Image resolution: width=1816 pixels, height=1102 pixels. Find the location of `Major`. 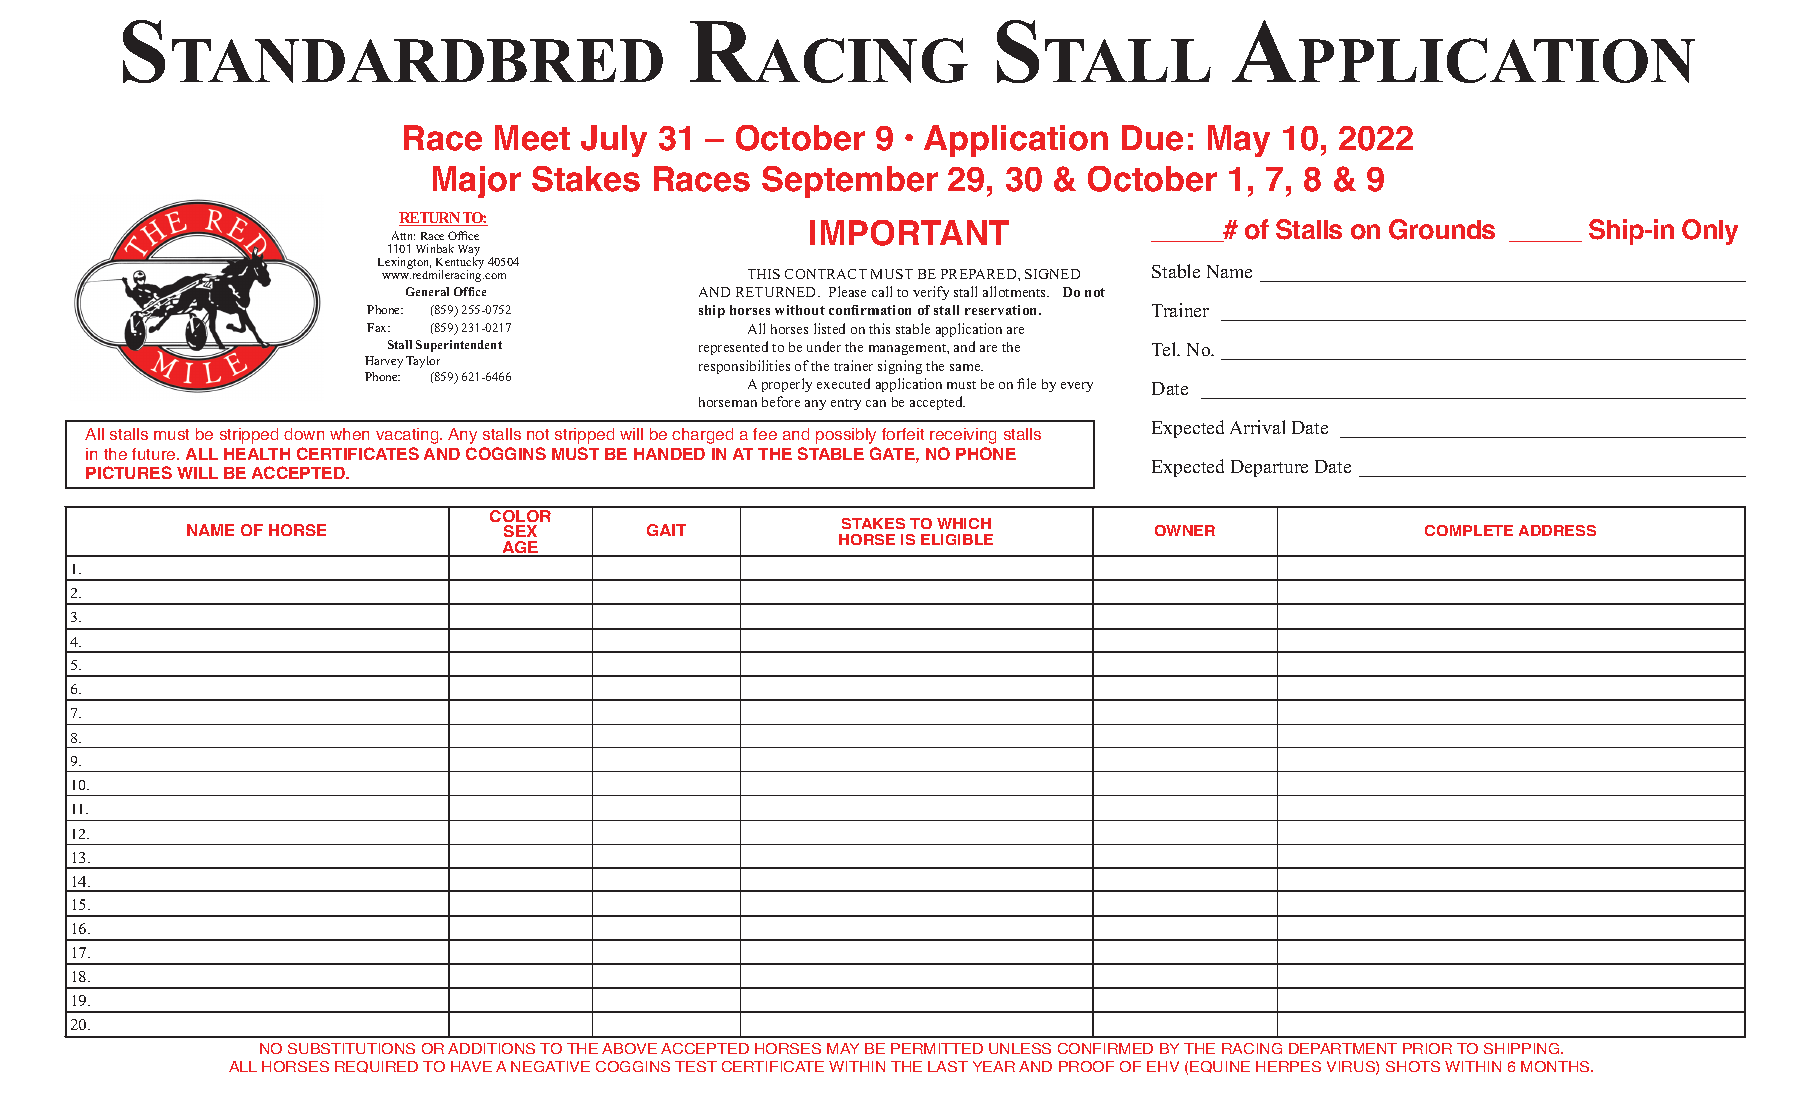

Major is located at coordinates (477, 182).
